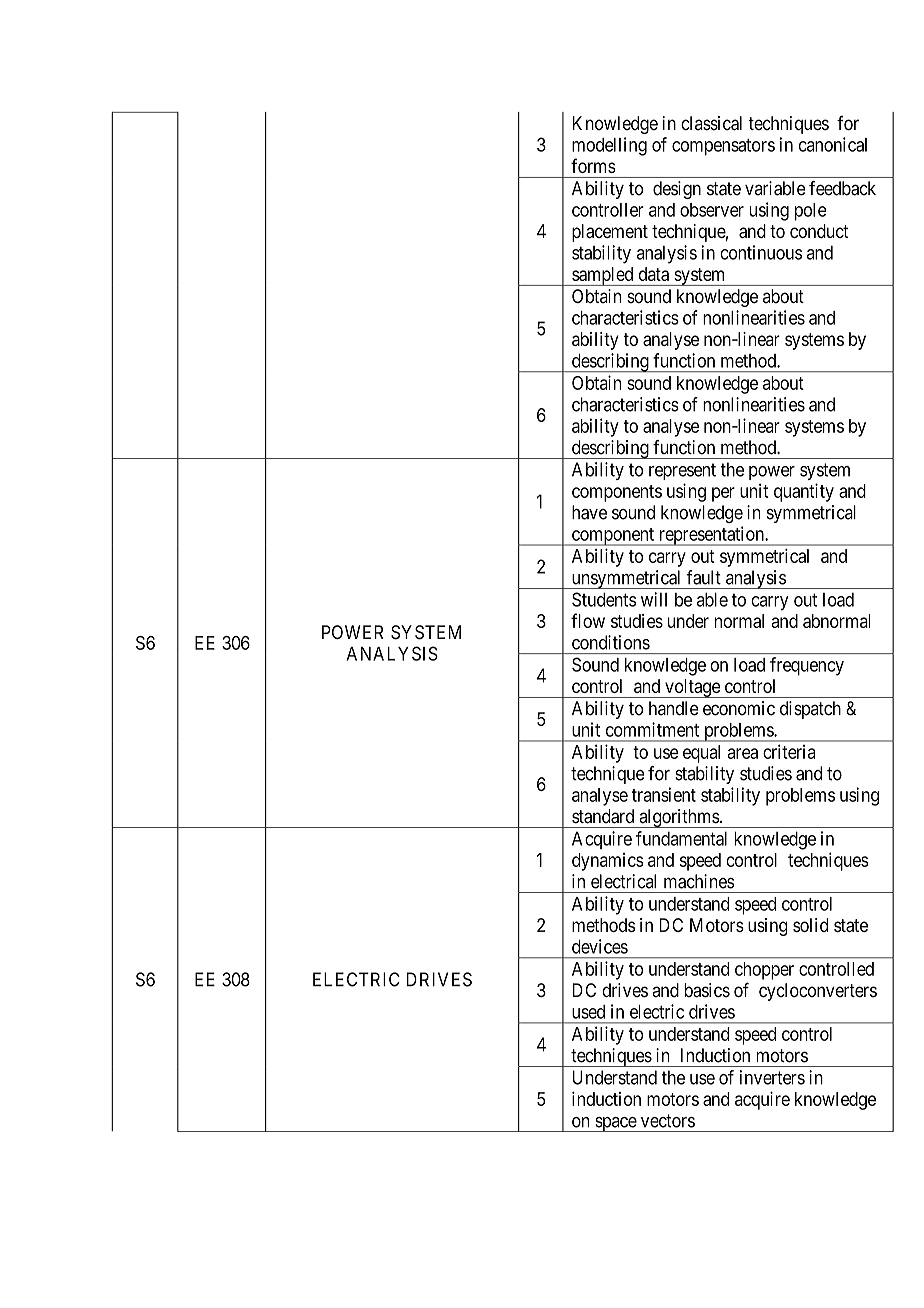 This document has width=924, height=1308. I want to click on vectors, so click(668, 1121).
